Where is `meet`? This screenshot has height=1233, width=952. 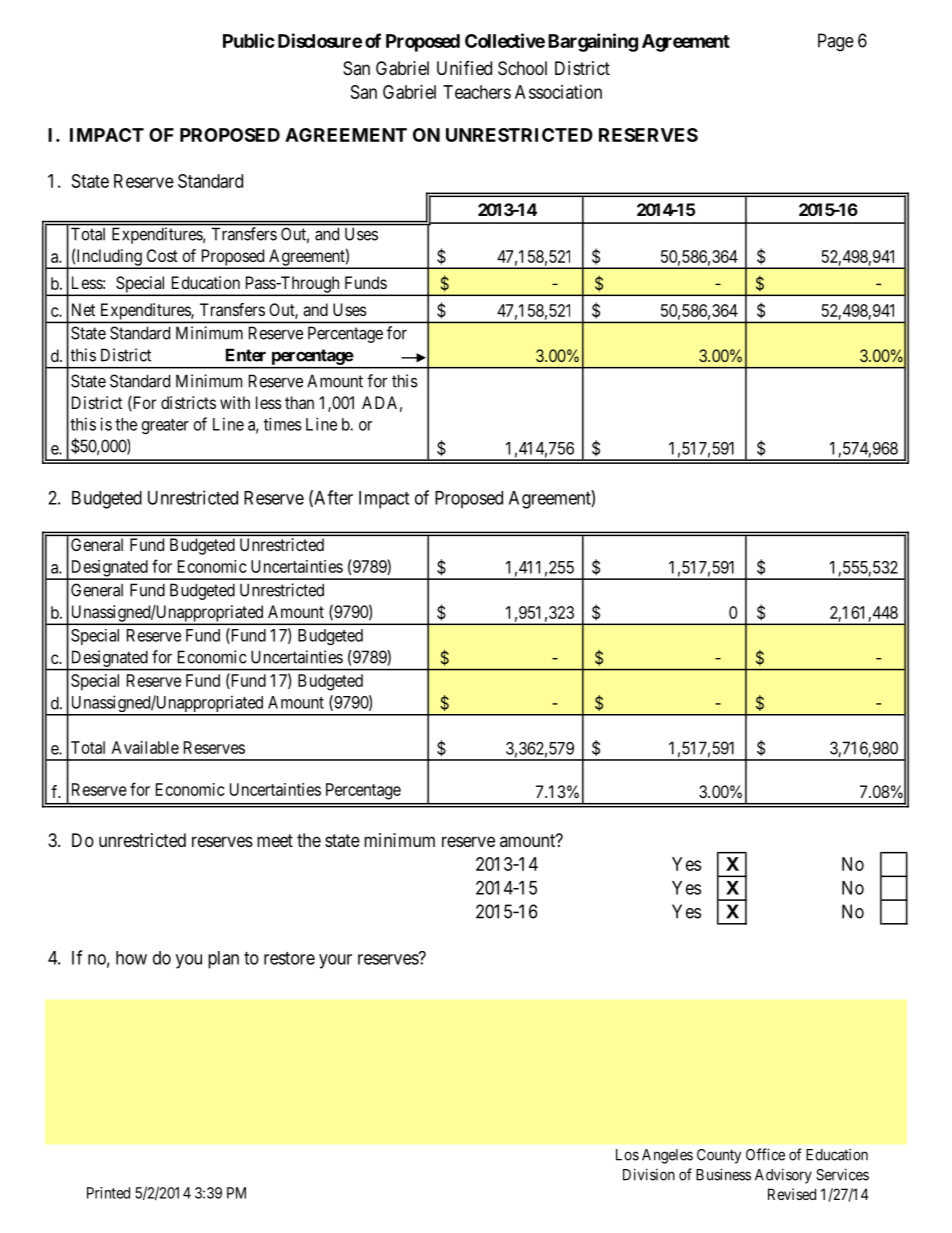
meet is located at coordinates (275, 840).
